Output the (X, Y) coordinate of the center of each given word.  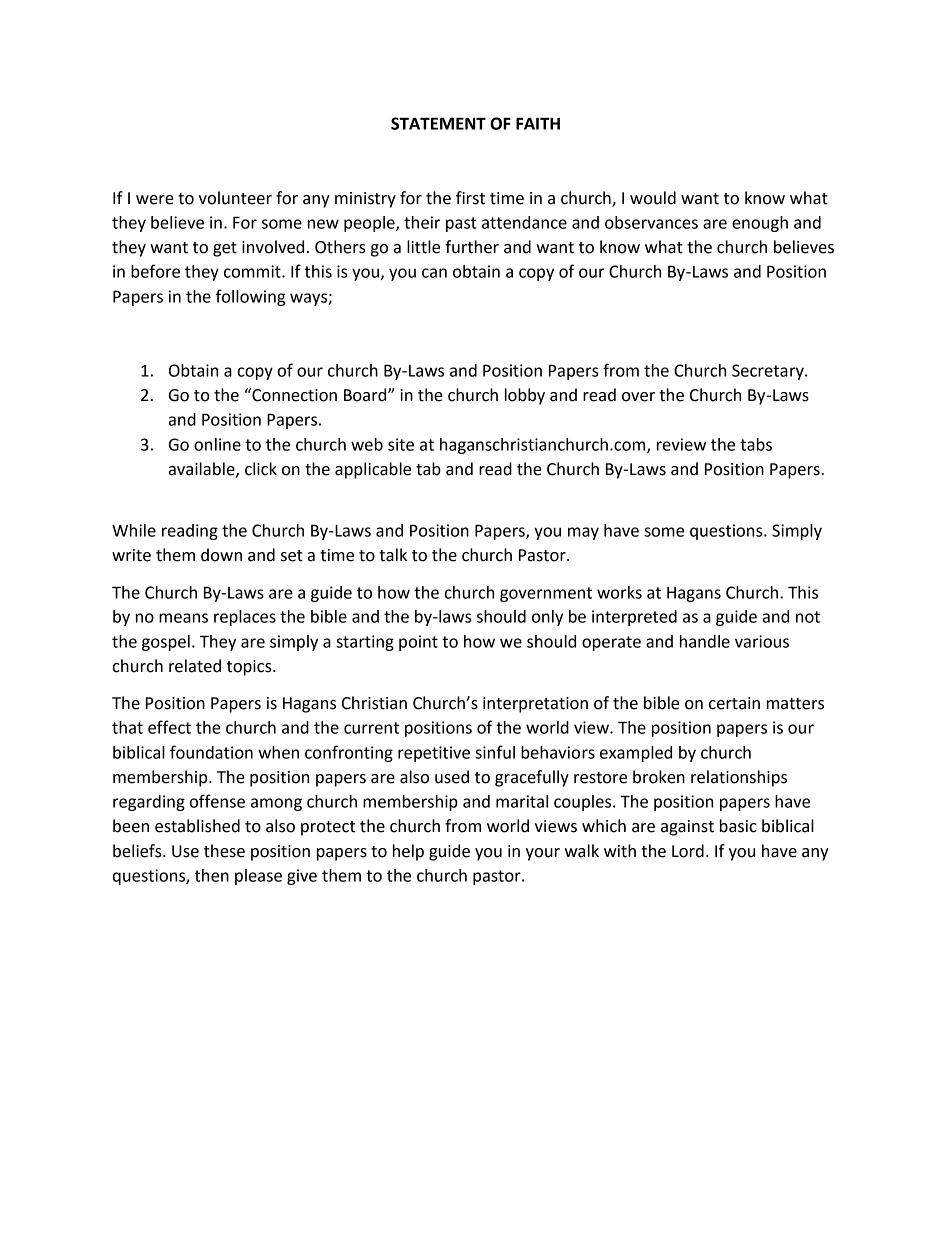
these (224, 851)
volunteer (235, 198)
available (203, 469)
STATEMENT (438, 123)
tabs (756, 444)
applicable (373, 470)
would (653, 198)
